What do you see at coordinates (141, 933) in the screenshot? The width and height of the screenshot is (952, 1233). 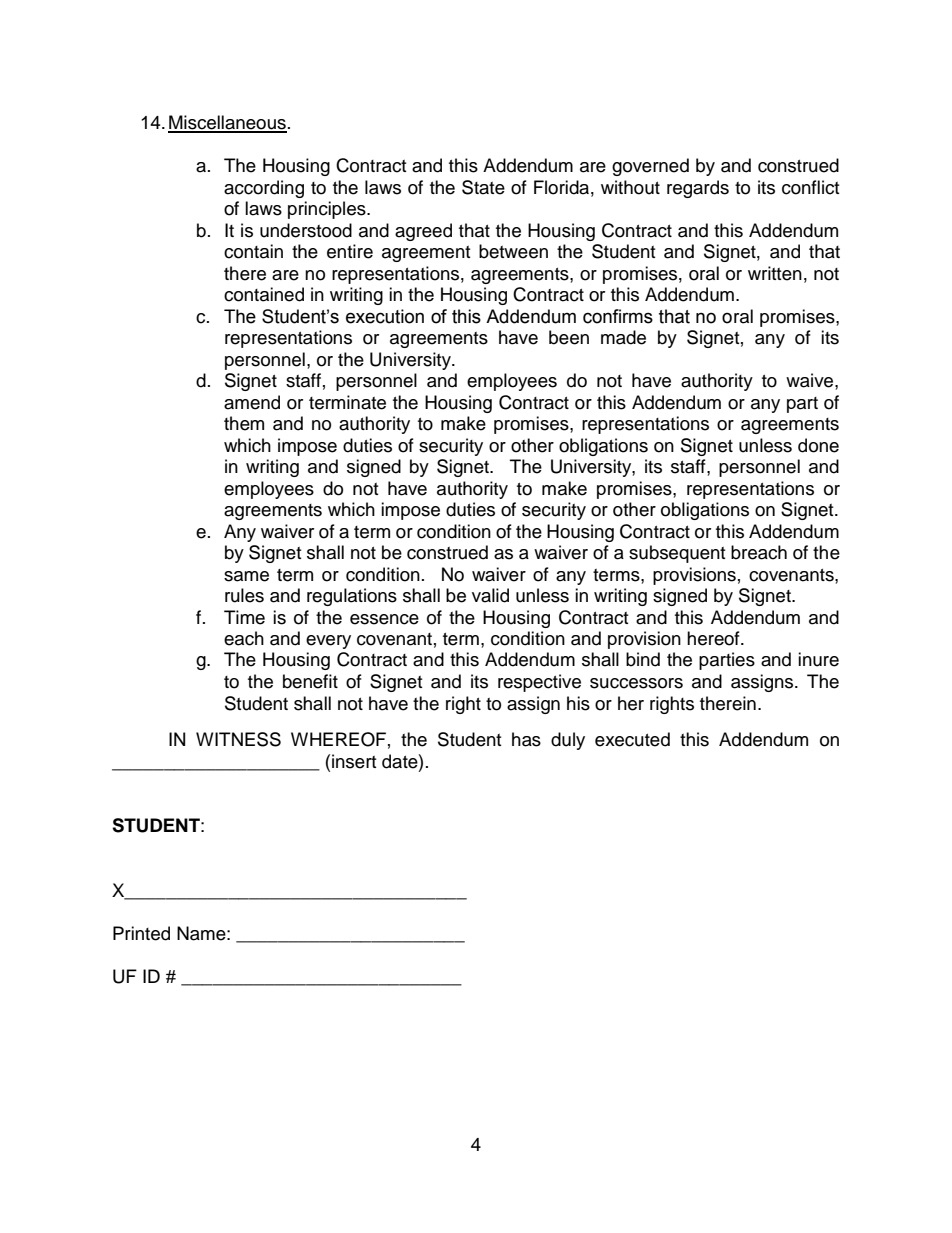 I see `Printed` at bounding box center [141, 933].
